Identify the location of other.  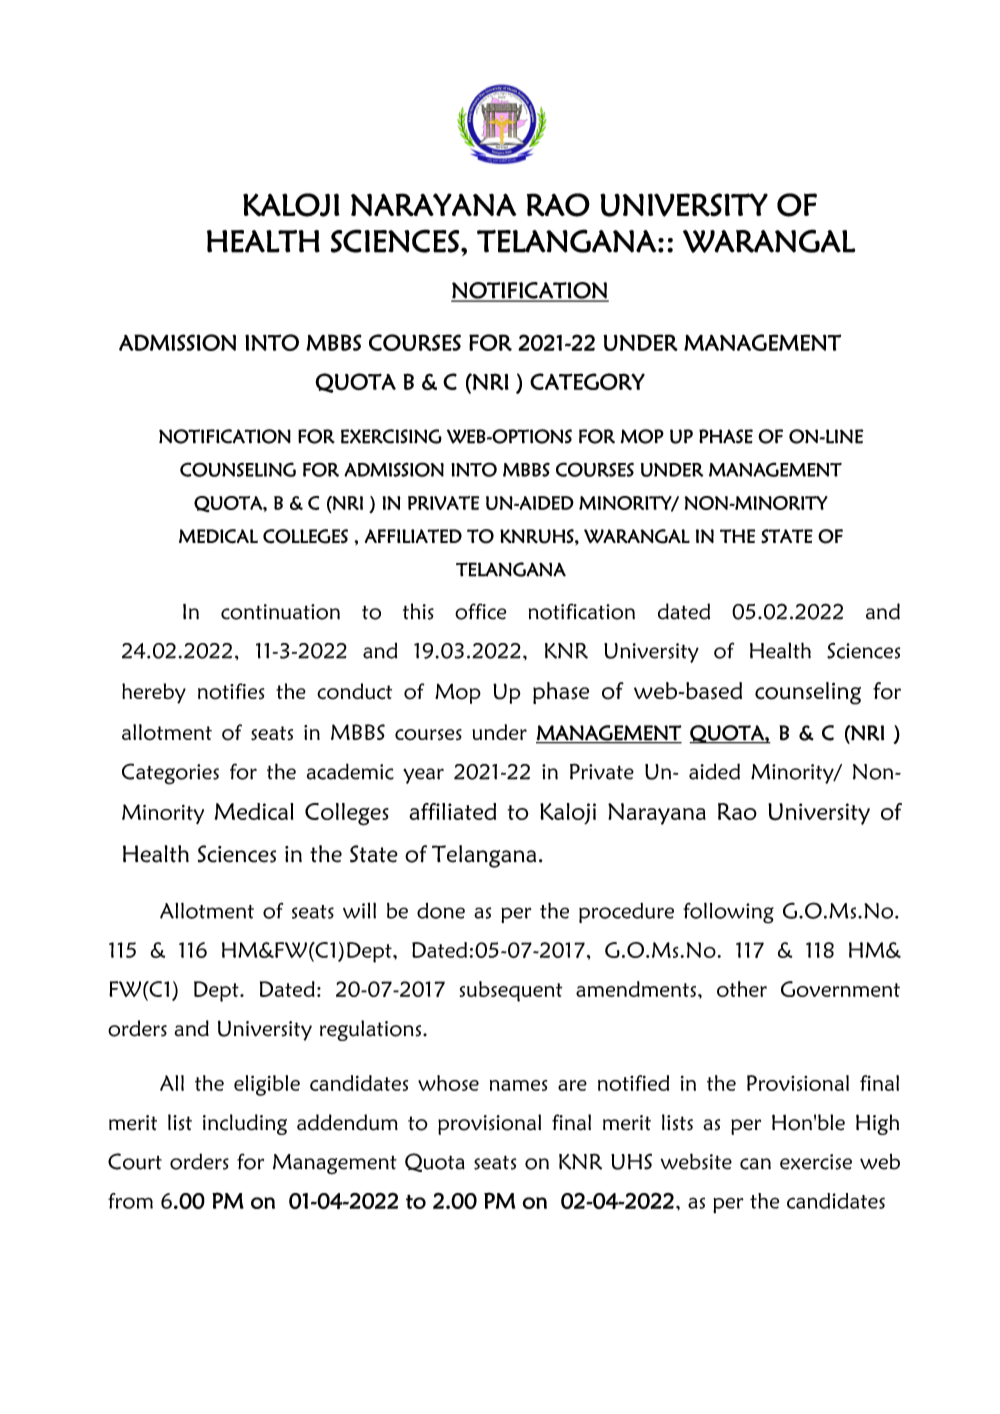
(742, 989).
